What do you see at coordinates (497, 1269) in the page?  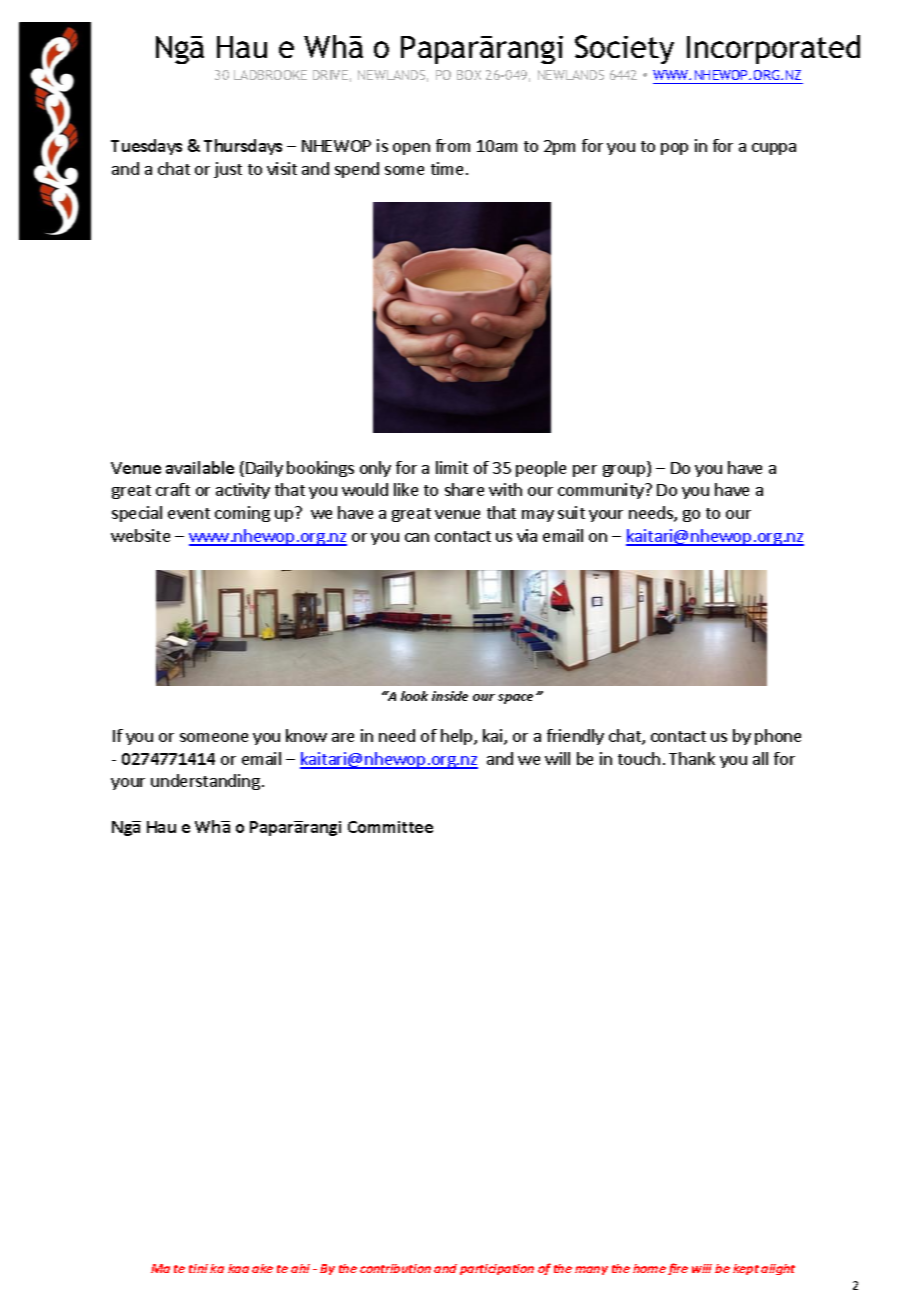 I see `participation` at bounding box center [497, 1269].
